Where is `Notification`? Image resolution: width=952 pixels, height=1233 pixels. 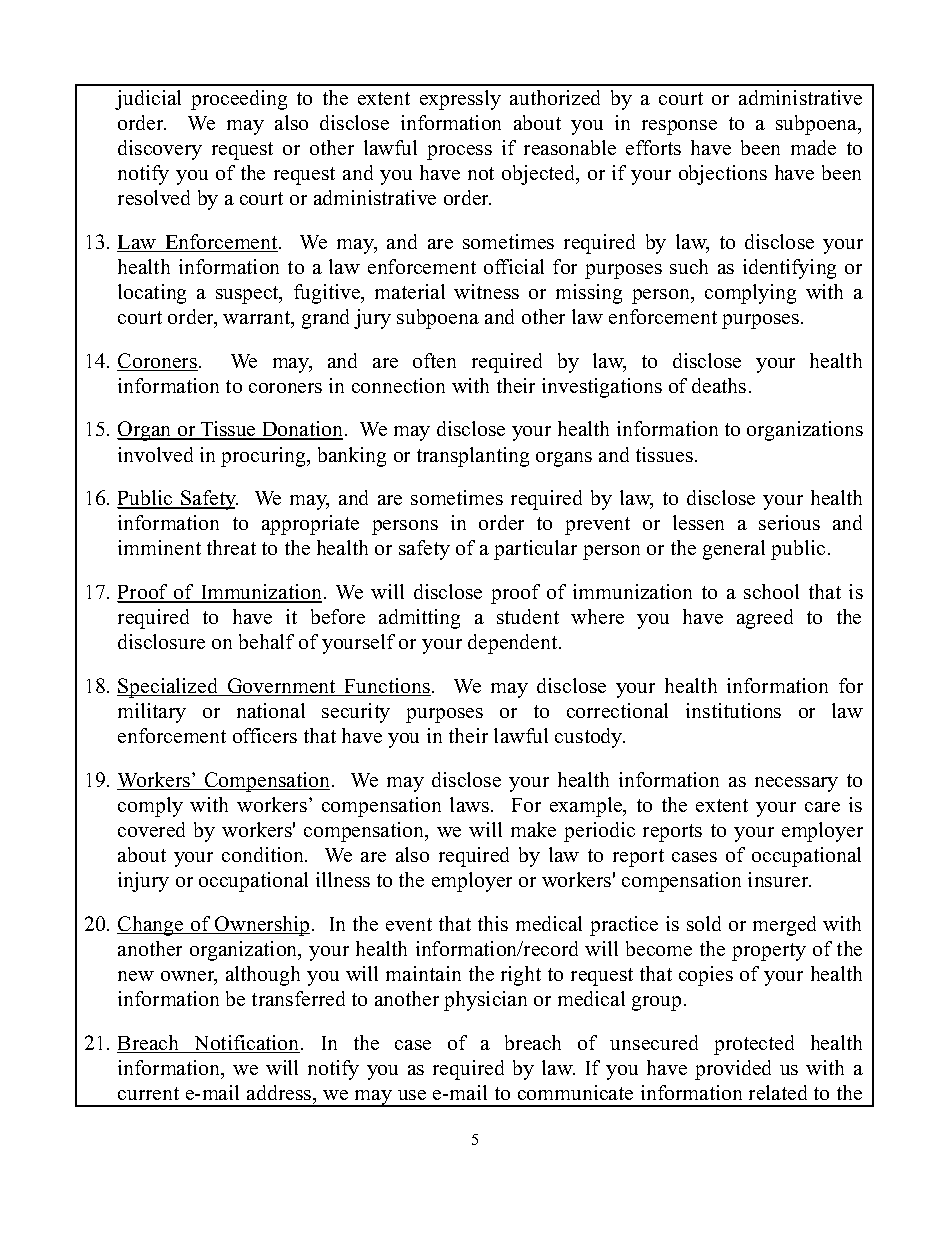 Notification is located at coordinates (247, 1044).
